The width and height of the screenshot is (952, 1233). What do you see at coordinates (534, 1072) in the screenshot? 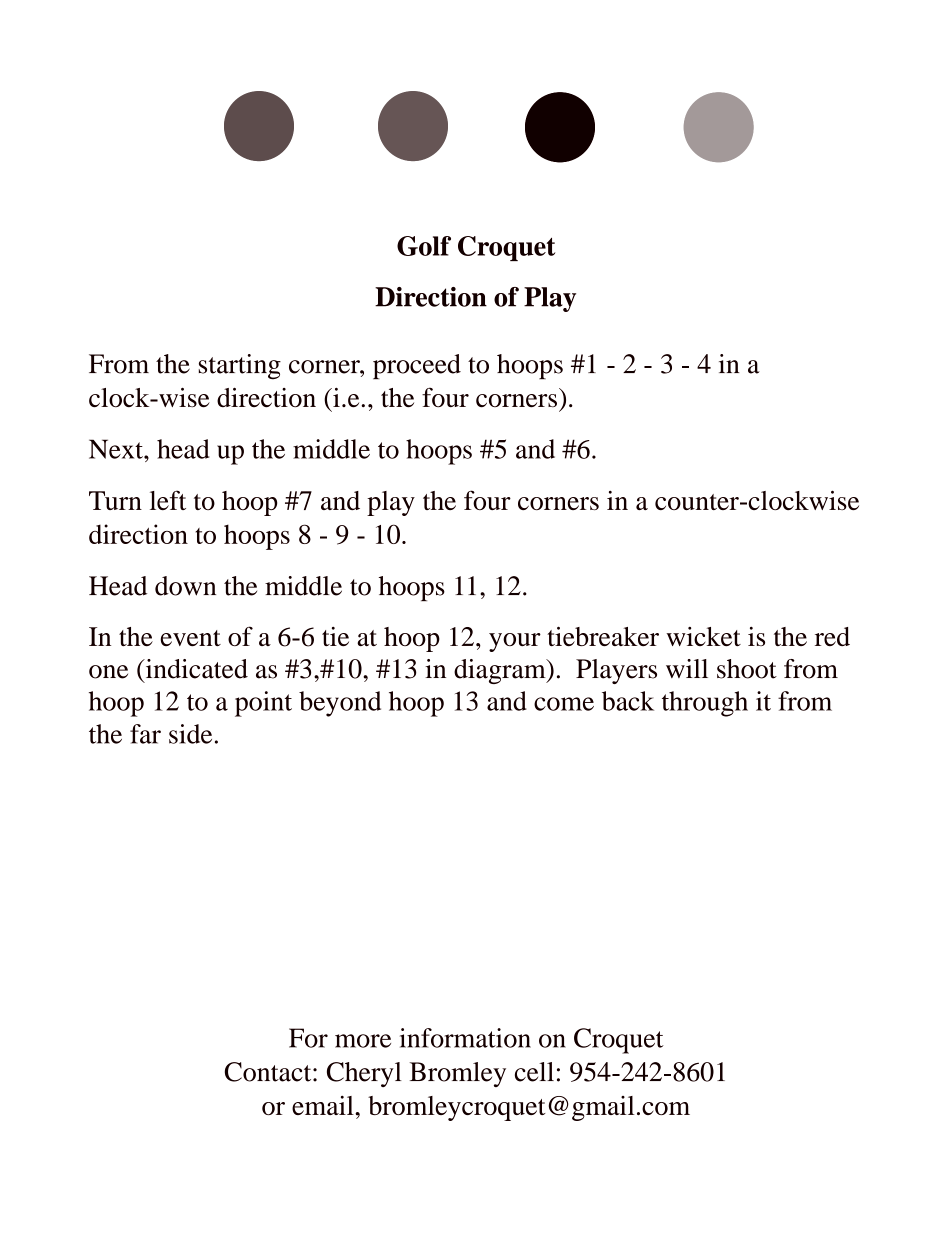
I see `cell` at bounding box center [534, 1072].
